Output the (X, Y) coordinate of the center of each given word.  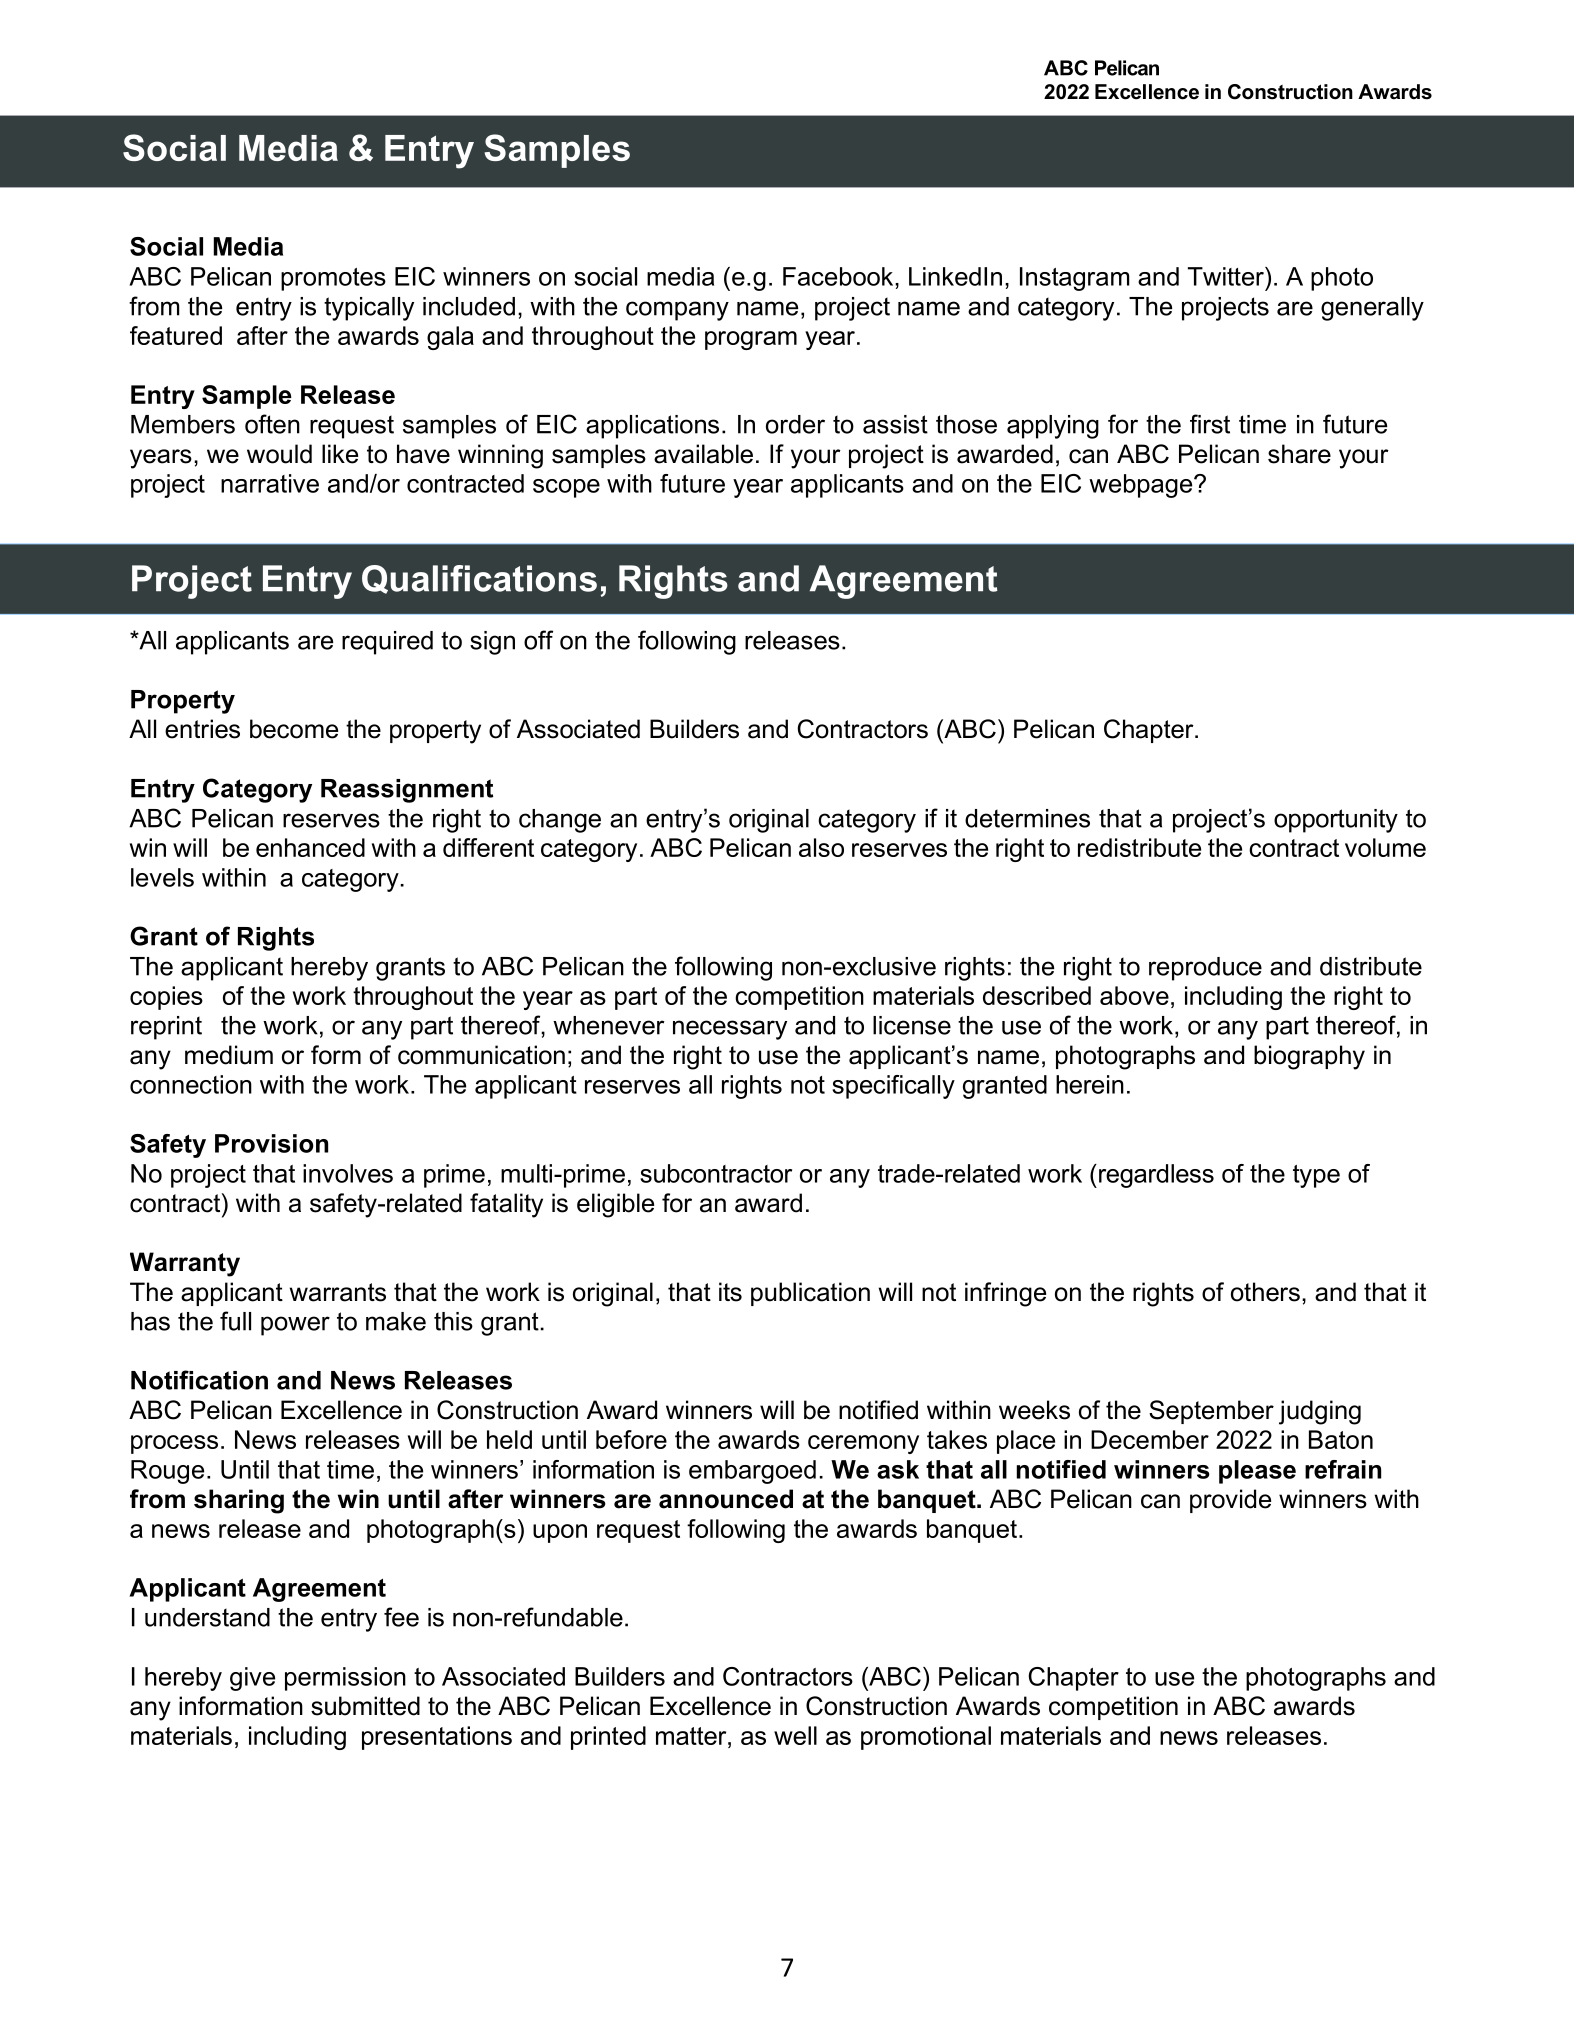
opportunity (1336, 821)
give (252, 1679)
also (821, 847)
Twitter (1227, 276)
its (730, 1292)
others (1265, 1292)
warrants (338, 1292)
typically (369, 309)
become (294, 729)
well (795, 1735)
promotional (926, 1738)
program (751, 340)
